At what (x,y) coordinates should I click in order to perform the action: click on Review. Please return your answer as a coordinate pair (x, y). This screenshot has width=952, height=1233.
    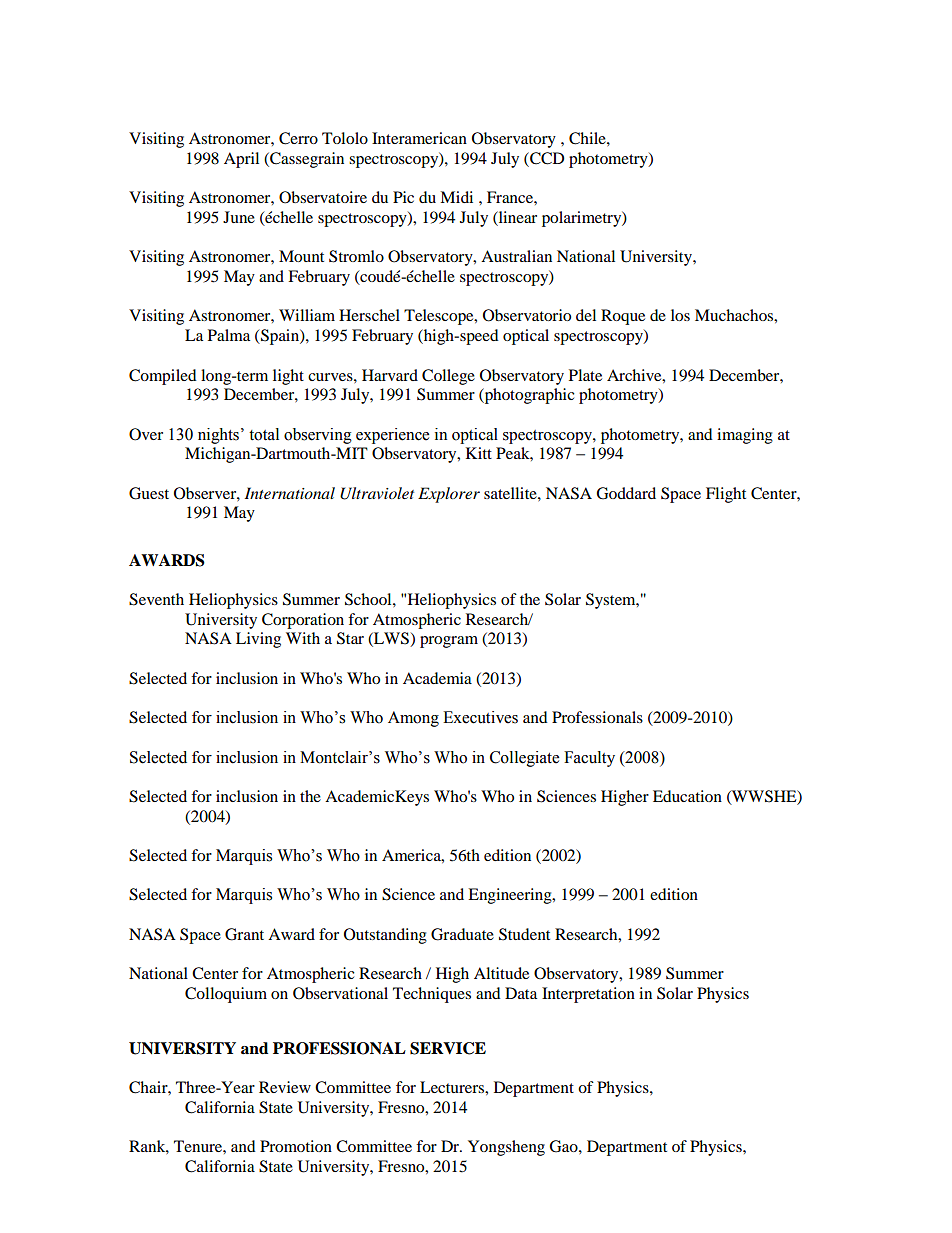
    Looking at the image, I should click on (285, 1087).
